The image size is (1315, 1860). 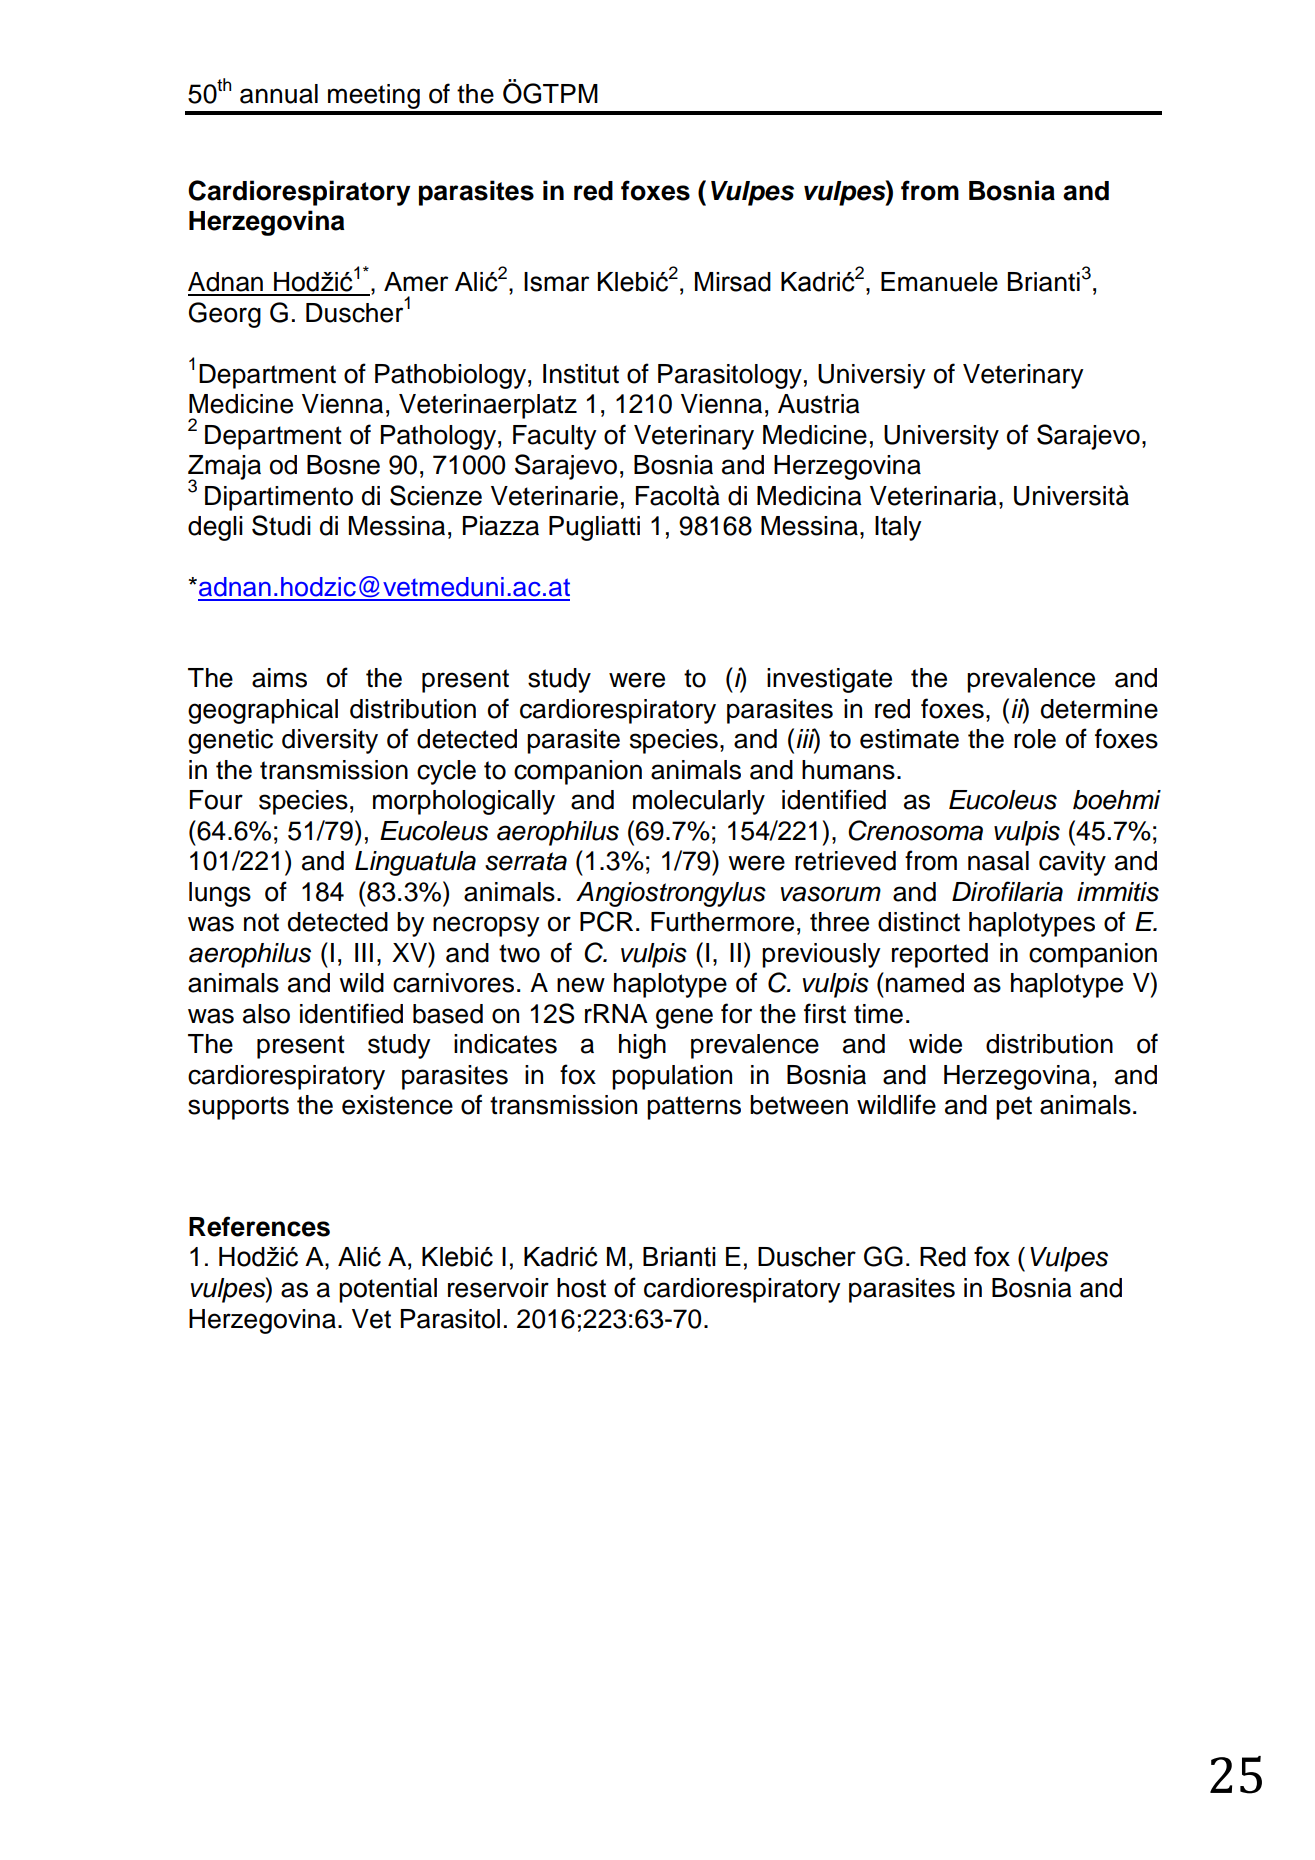 I want to click on diversity, so click(x=330, y=741).
